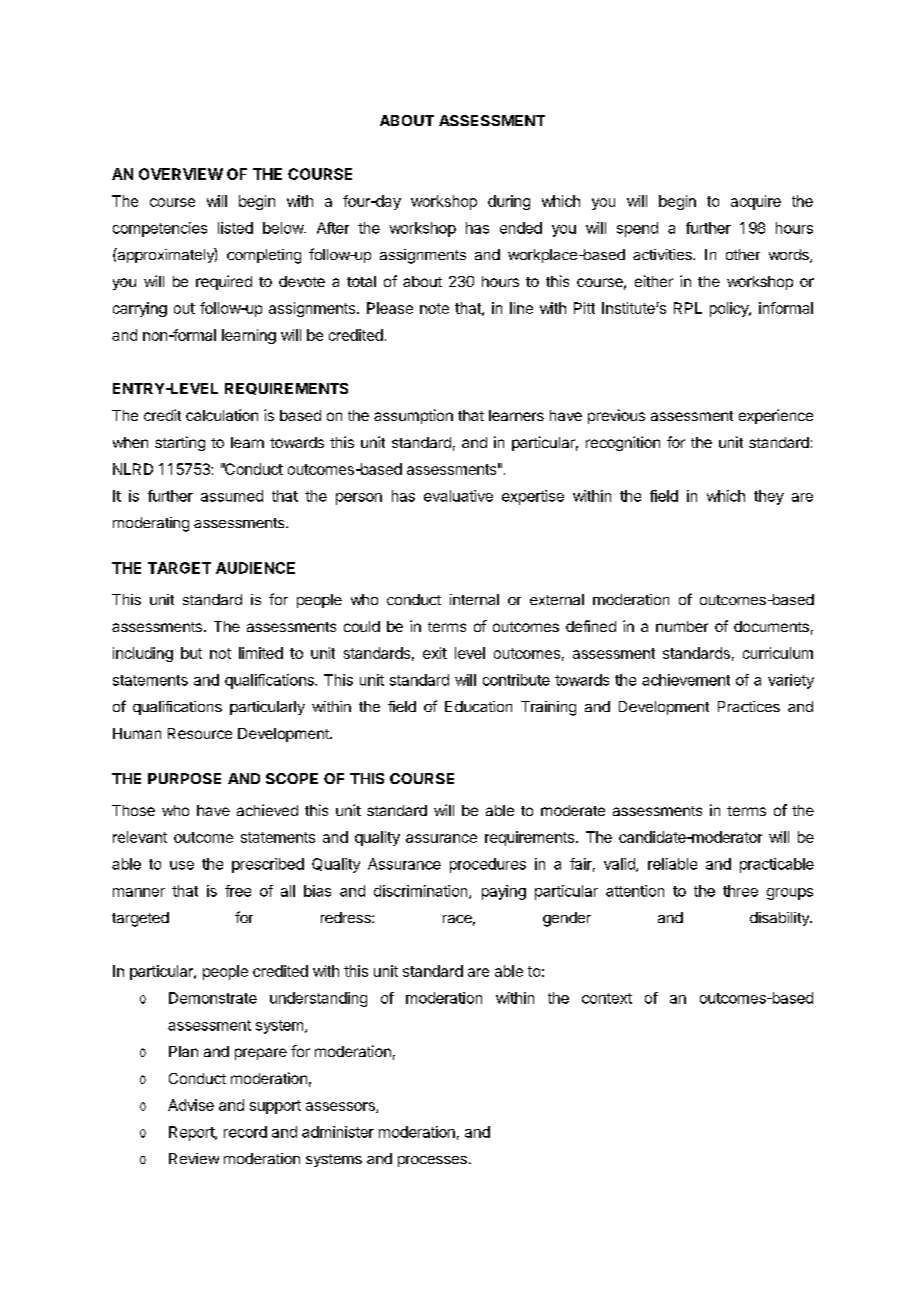 The image size is (924, 1308). What do you see at coordinates (261, 653) in the screenshot?
I see `limited` at bounding box center [261, 653].
